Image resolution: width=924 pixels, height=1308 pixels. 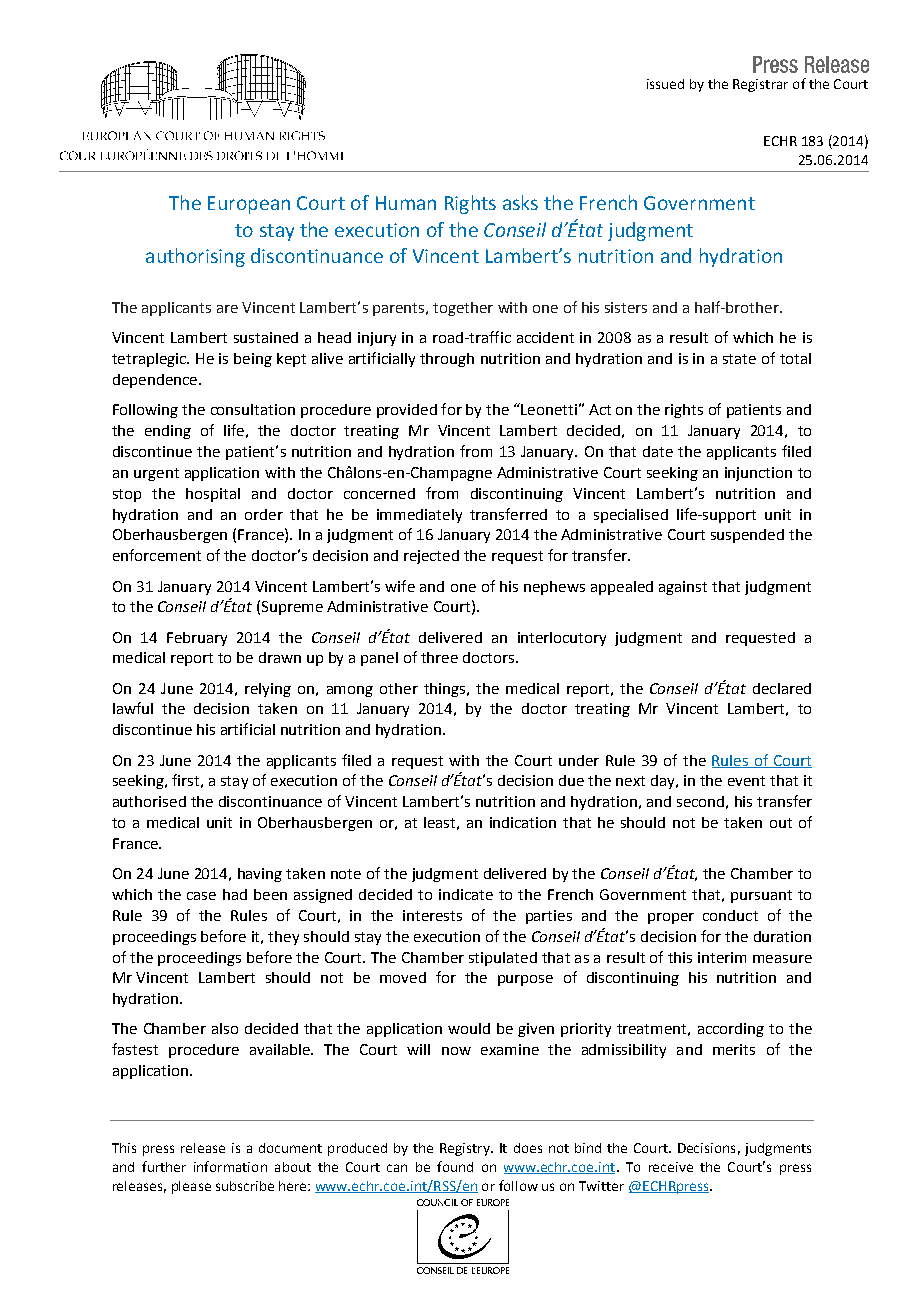 What do you see at coordinates (230, 1166) in the document?
I see `information` at bounding box center [230, 1166].
